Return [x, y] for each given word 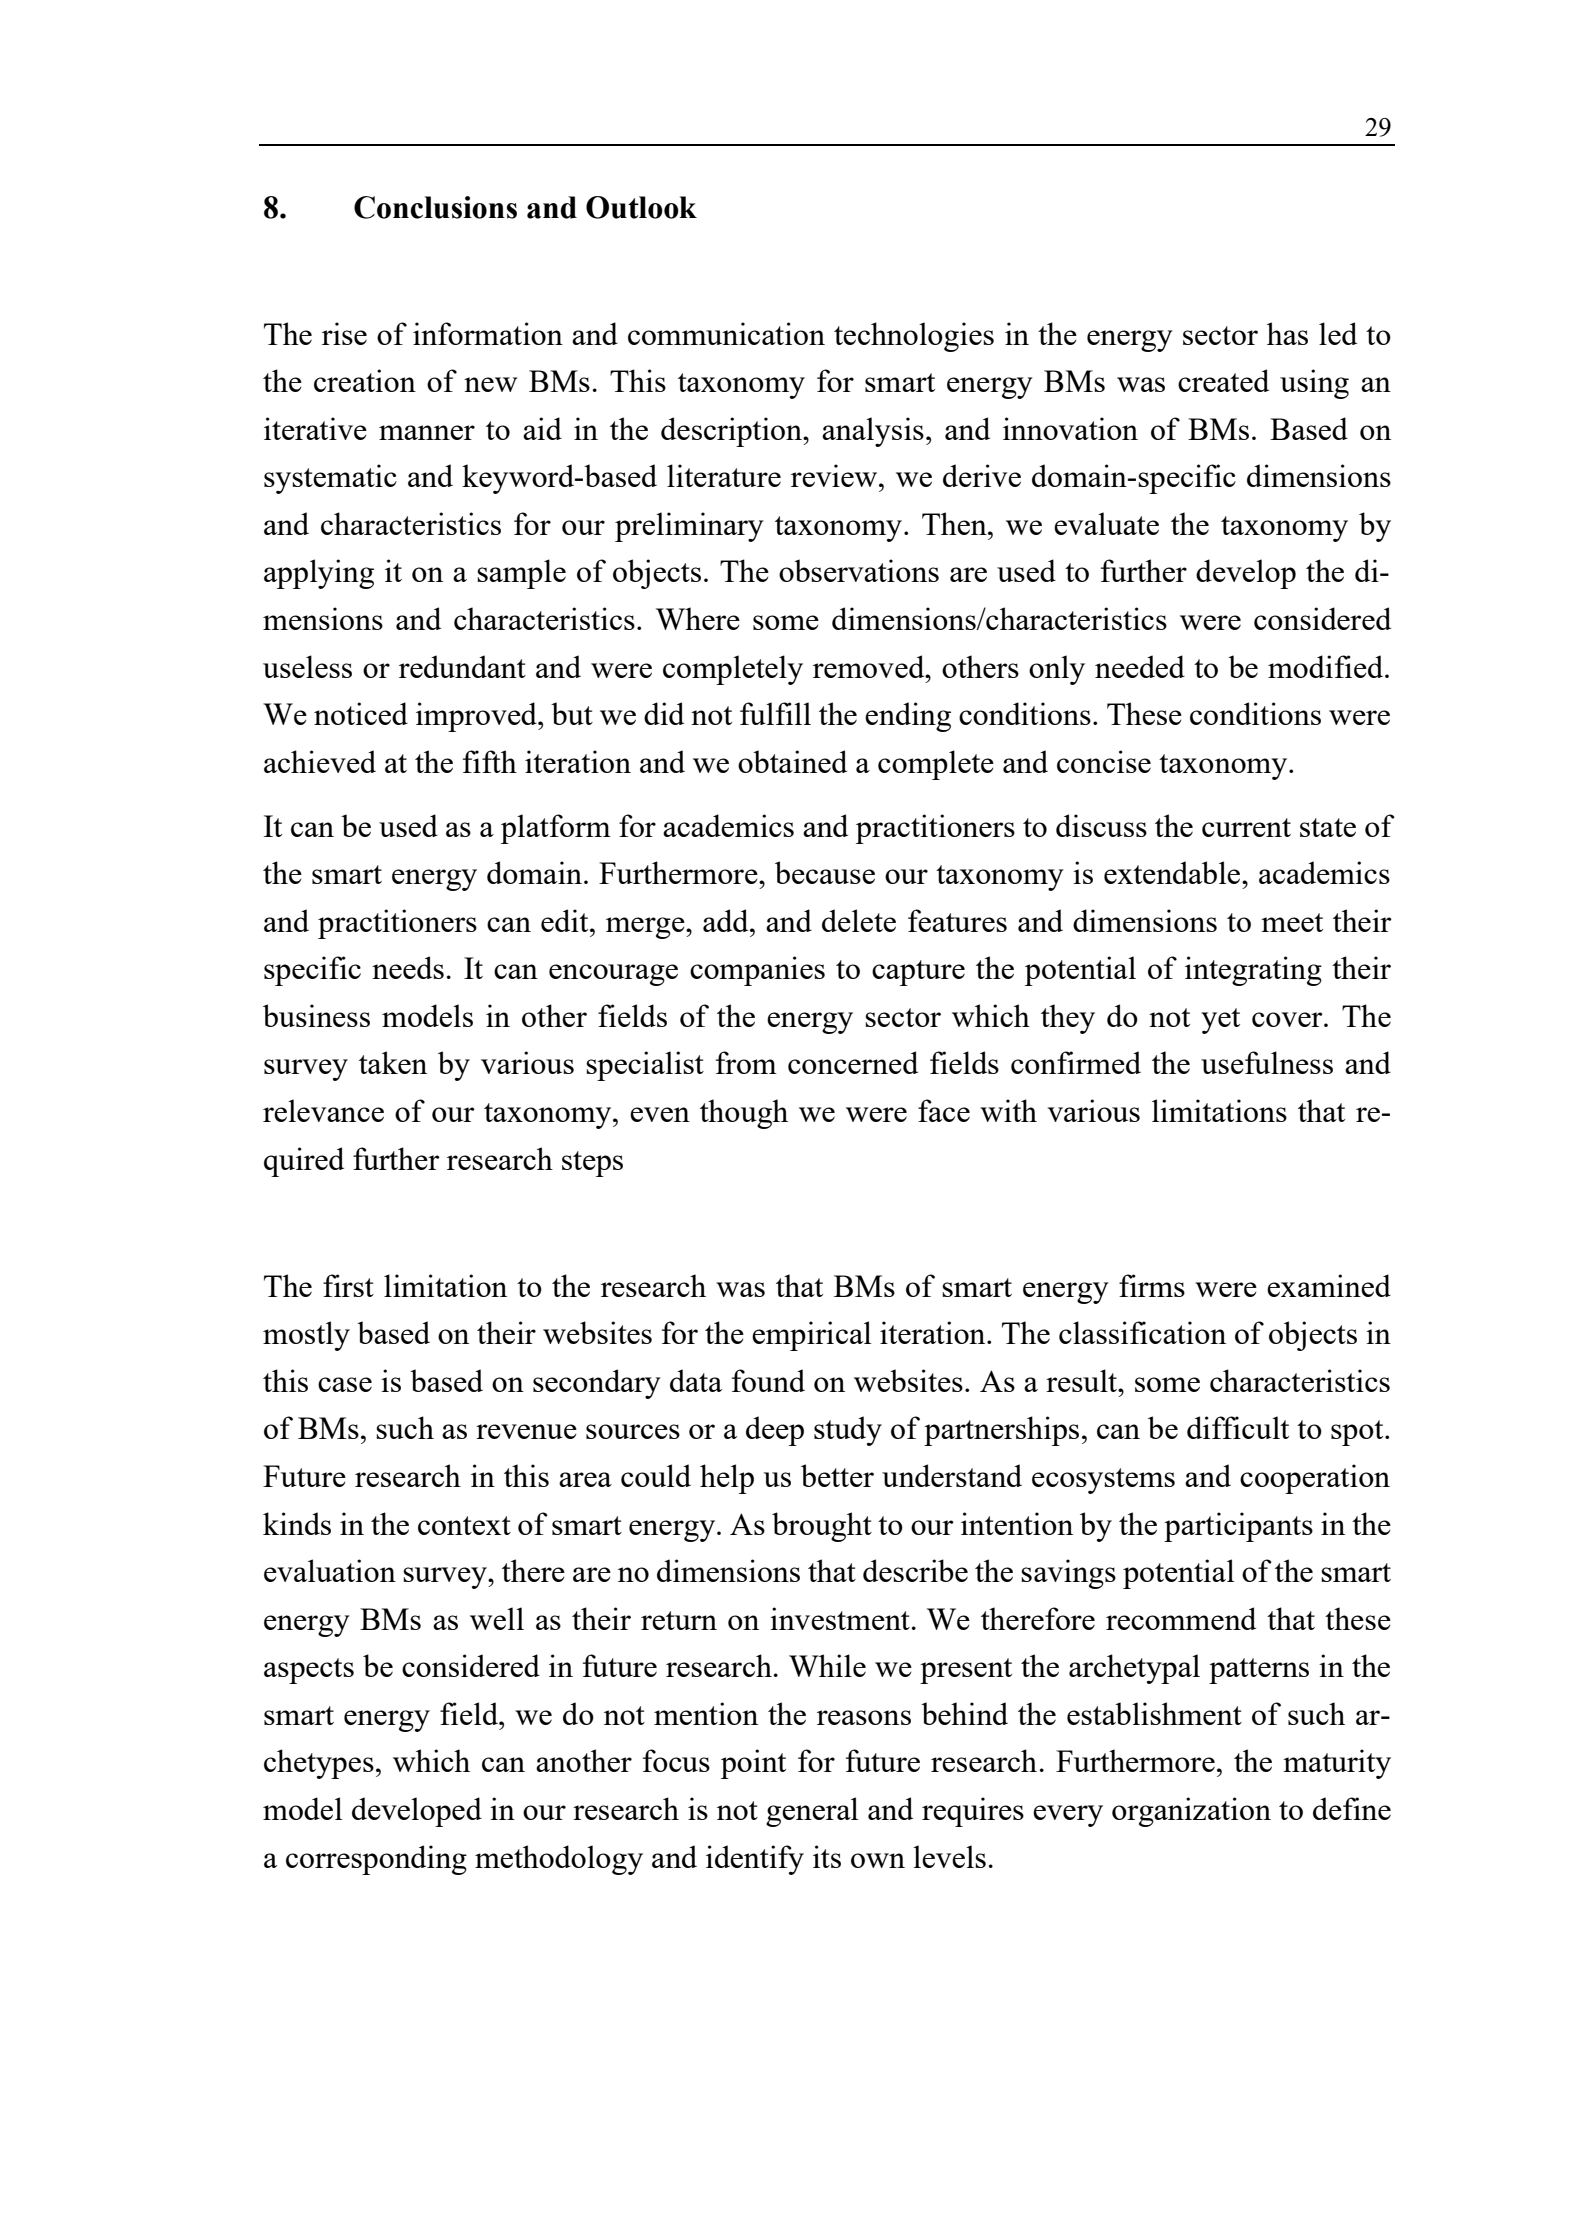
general [812, 1812]
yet [1220, 1021]
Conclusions [435, 207]
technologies [914, 337]
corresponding [376, 1860]
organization [1191, 1812]
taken [393, 1062]
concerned [853, 1062]
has [1287, 333]
